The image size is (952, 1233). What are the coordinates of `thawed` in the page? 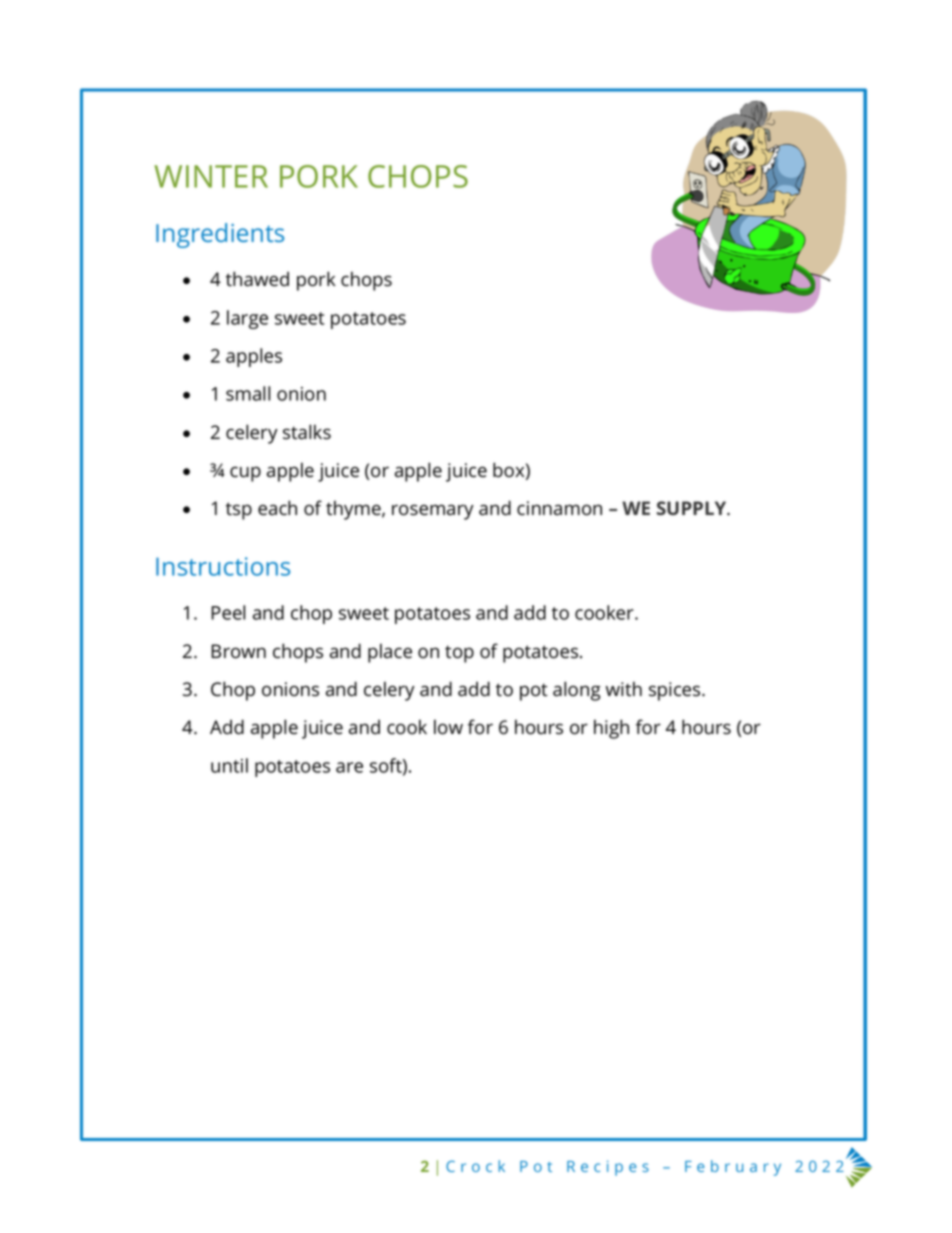 It's located at (257, 279).
